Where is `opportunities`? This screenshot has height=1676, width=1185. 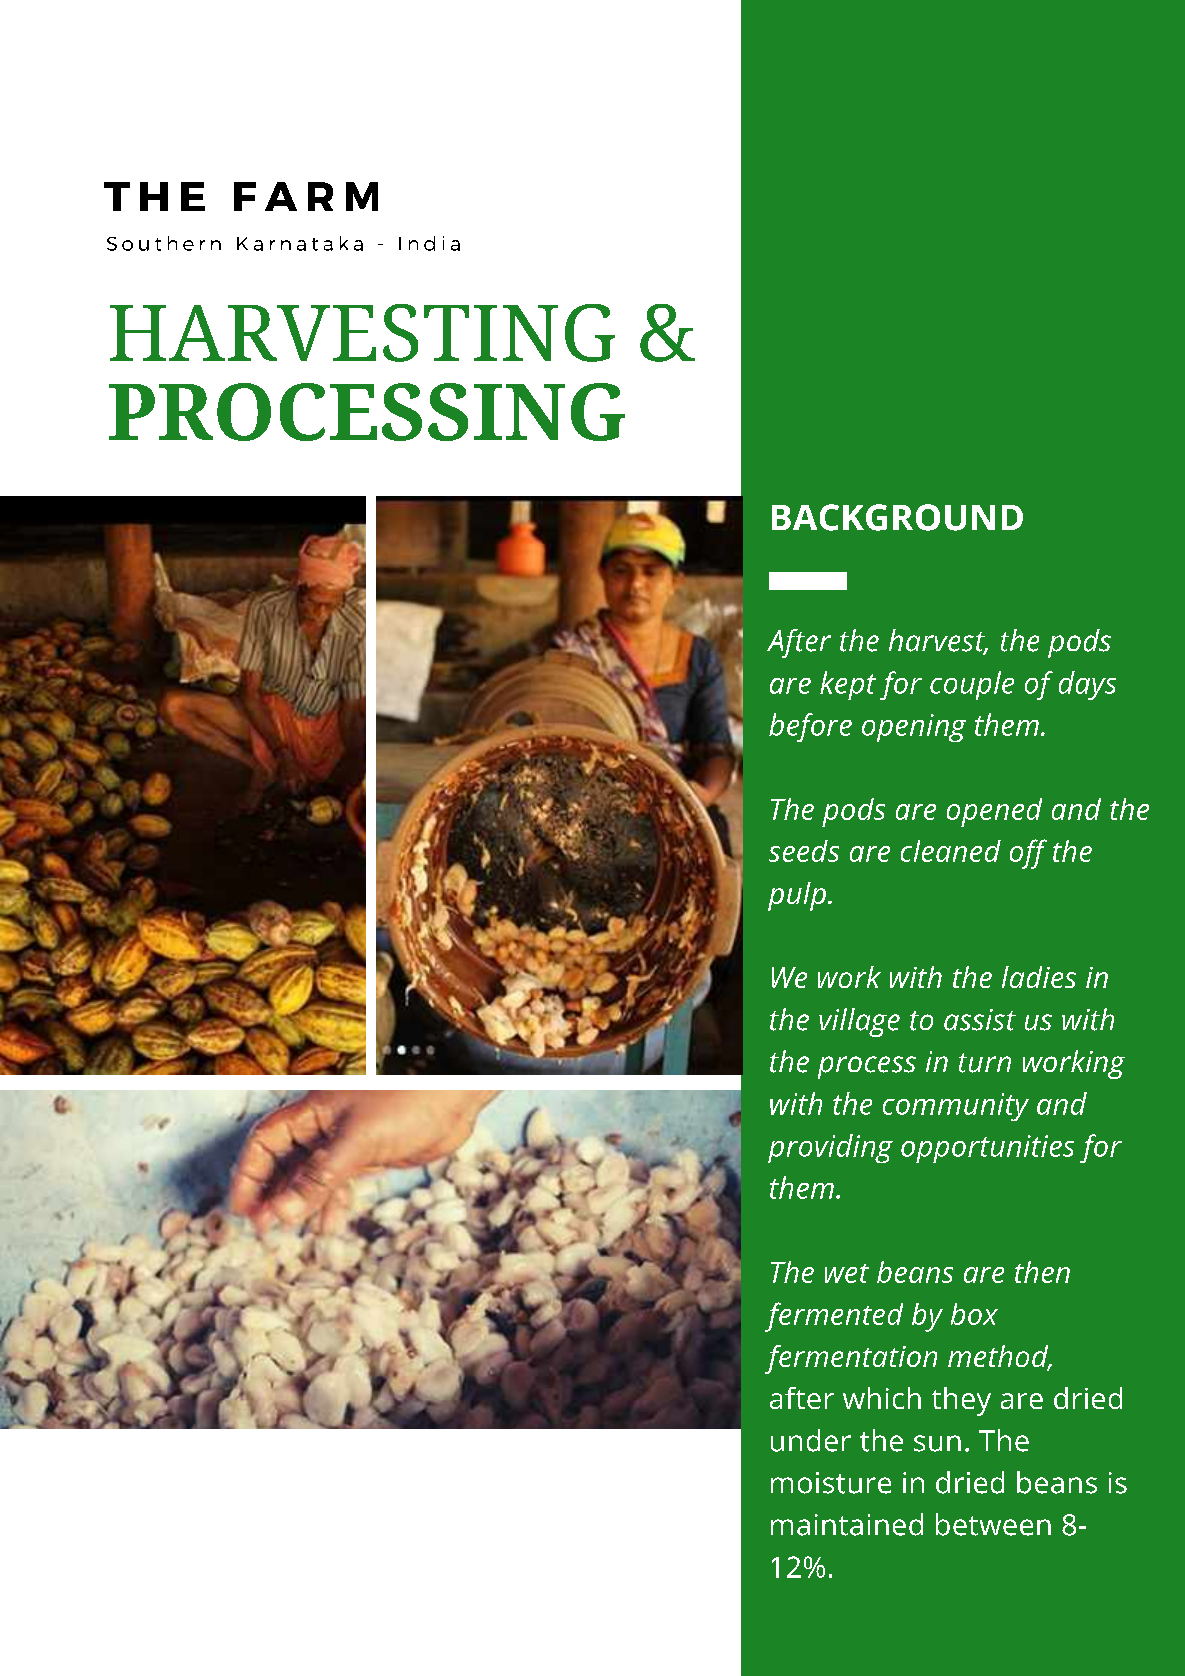
opportunities is located at coordinates (987, 1149).
